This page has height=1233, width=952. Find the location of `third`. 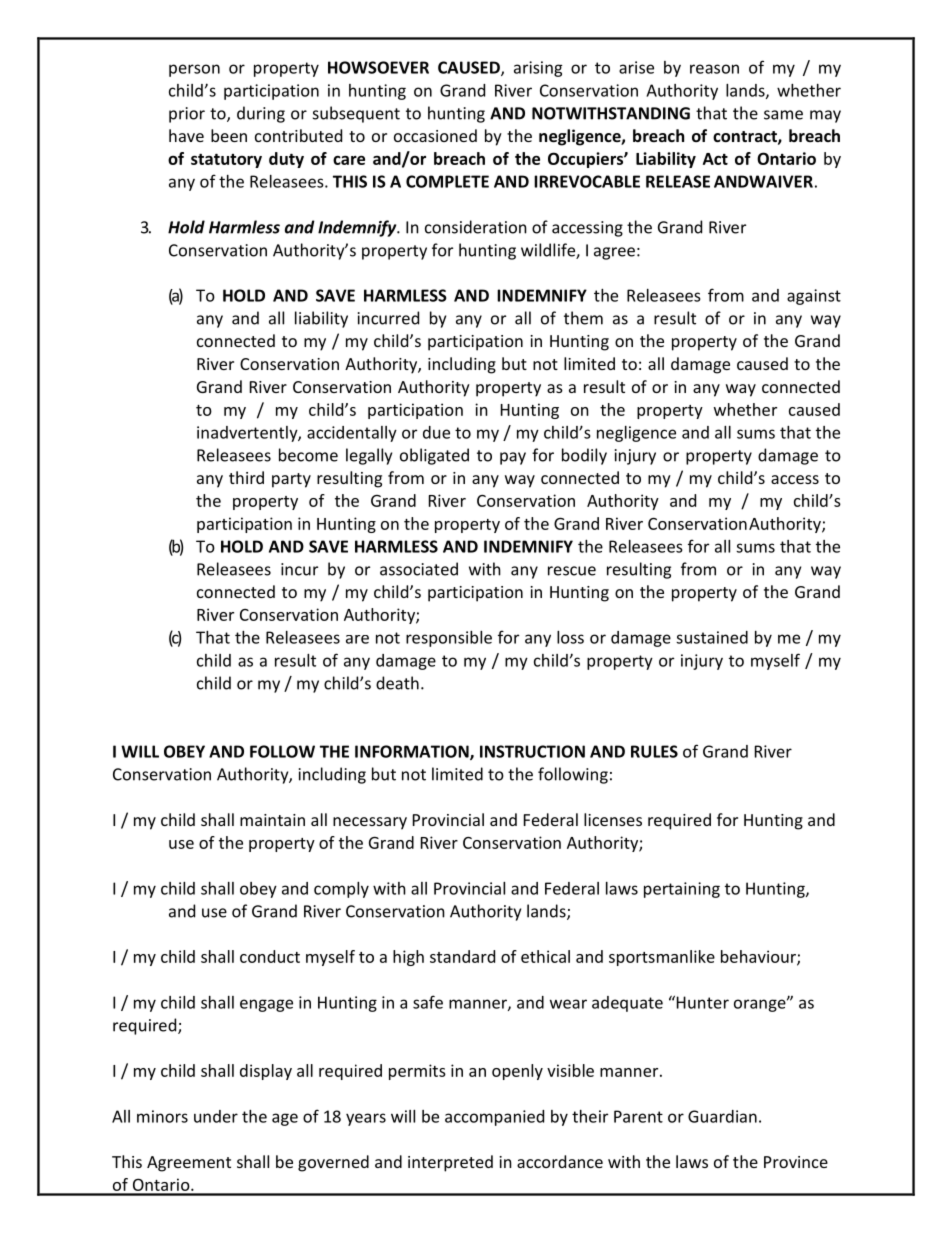

third is located at coordinates (246, 477).
